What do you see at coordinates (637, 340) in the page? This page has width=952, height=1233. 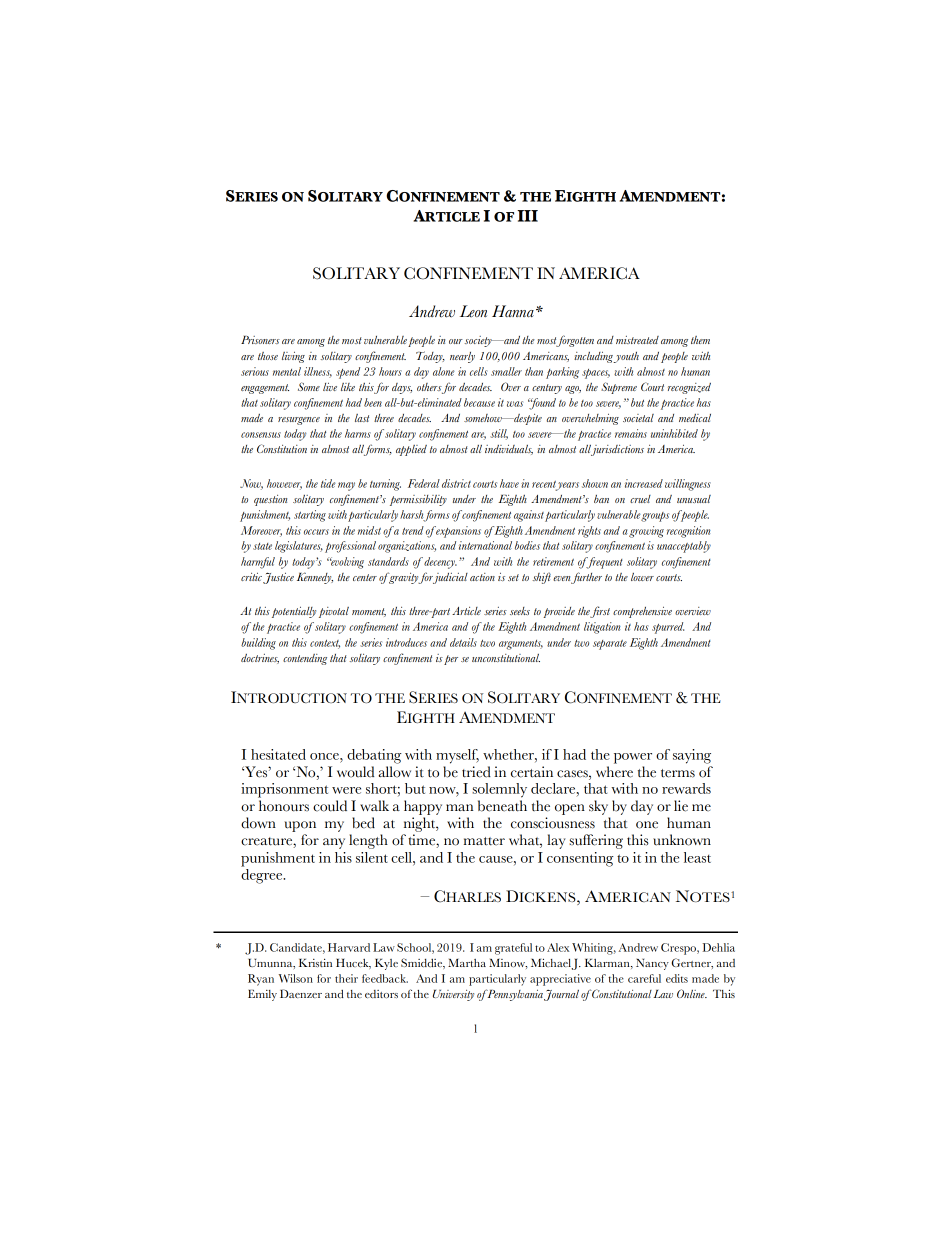 I see `mistreated` at bounding box center [637, 340].
